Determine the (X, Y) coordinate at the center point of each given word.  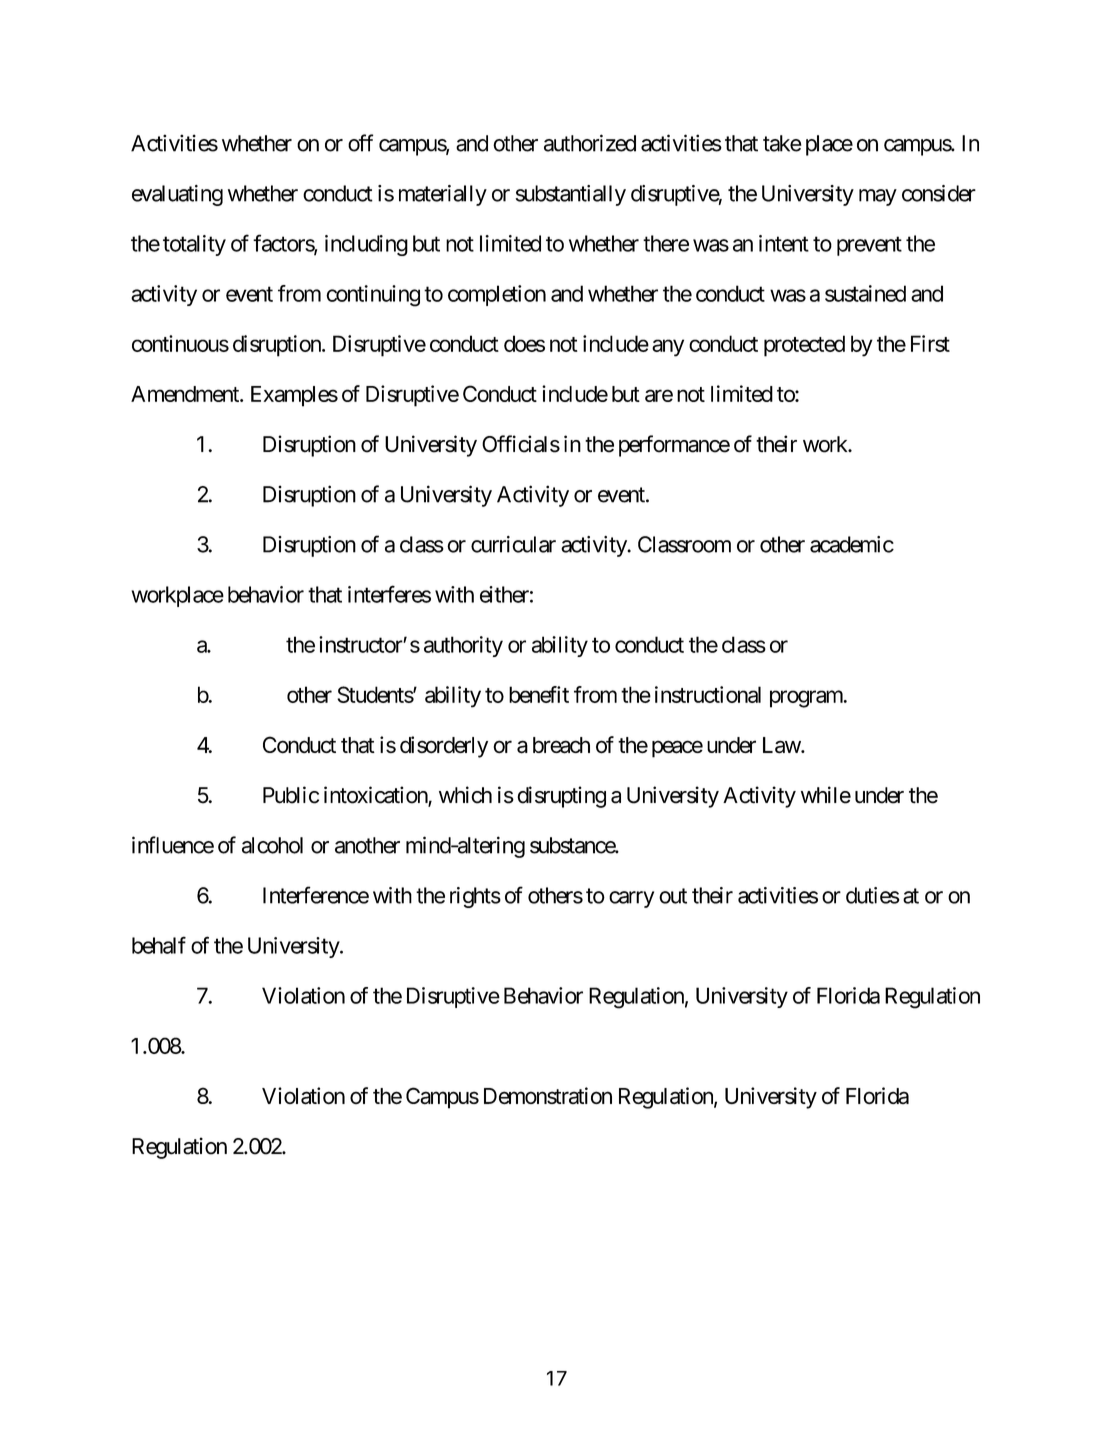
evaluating (177, 195)
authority (463, 646)
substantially (571, 195)
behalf (159, 945)
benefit (539, 694)
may (878, 197)
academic (852, 544)
